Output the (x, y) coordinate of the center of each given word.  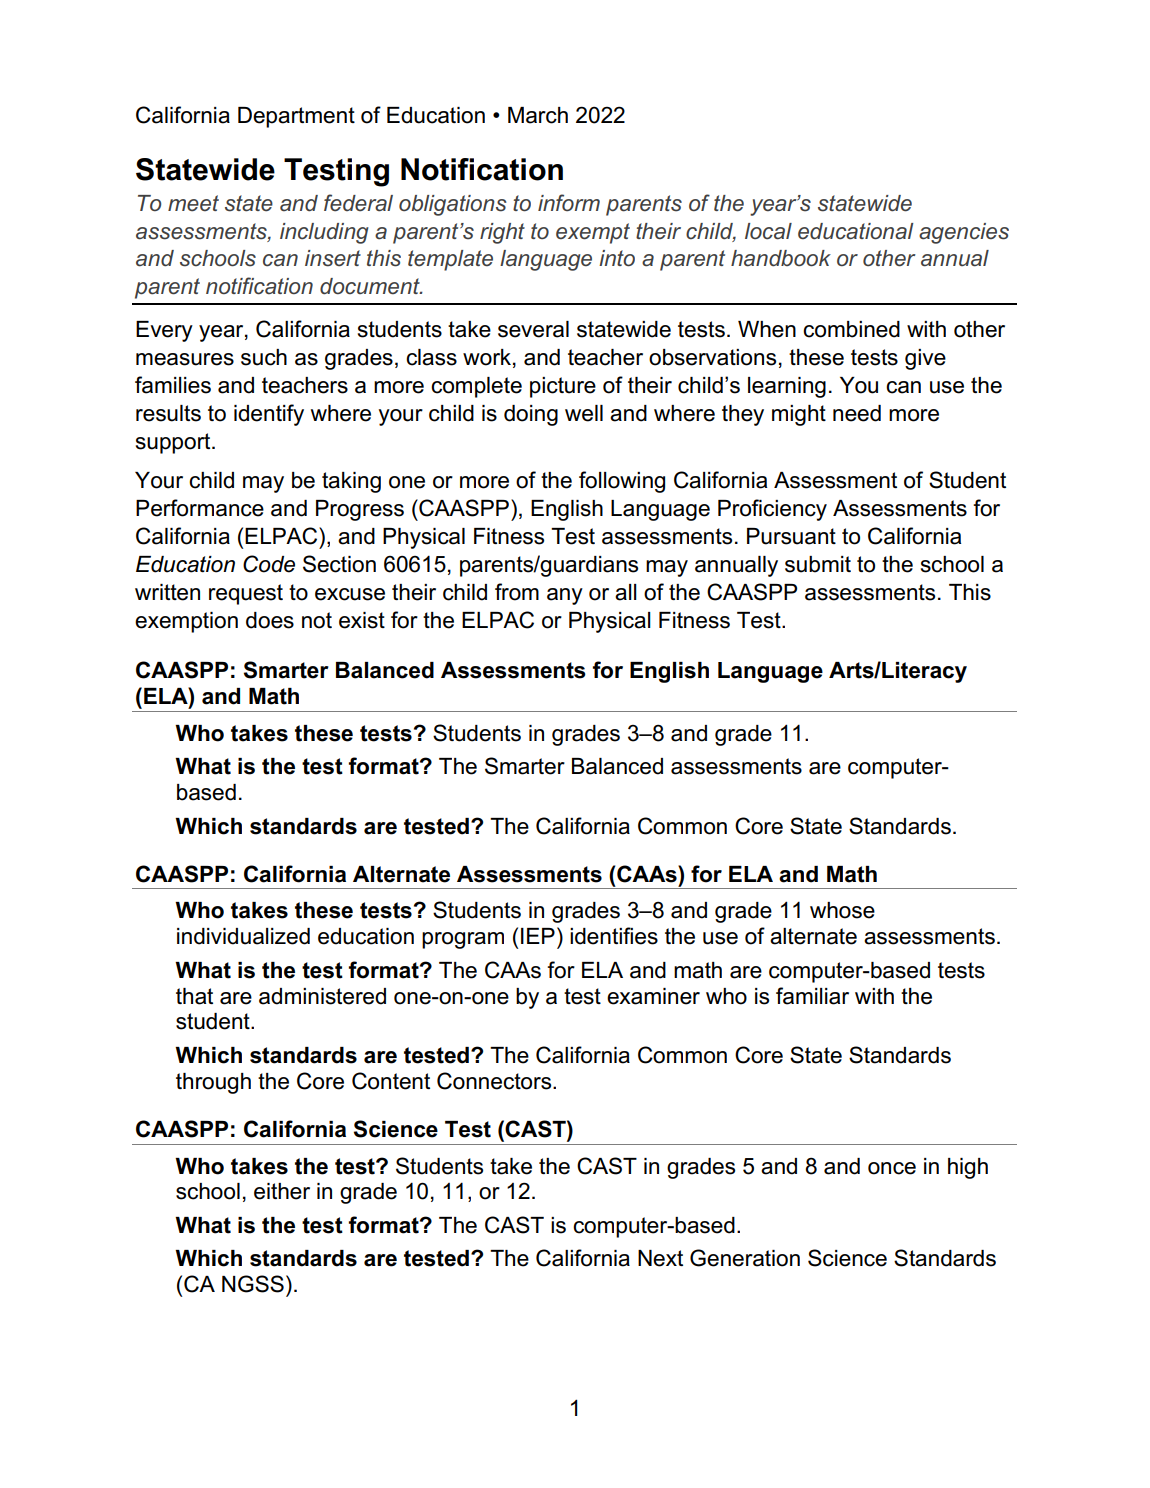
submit (818, 564)
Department (296, 117)
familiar (812, 996)
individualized (243, 936)
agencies (964, 233)
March (538, 115)
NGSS (253, 1284)
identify (269, 415)
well (584, 413)
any (565, 596)
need (857, 413)
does (270, 620)
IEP (538, 936)
